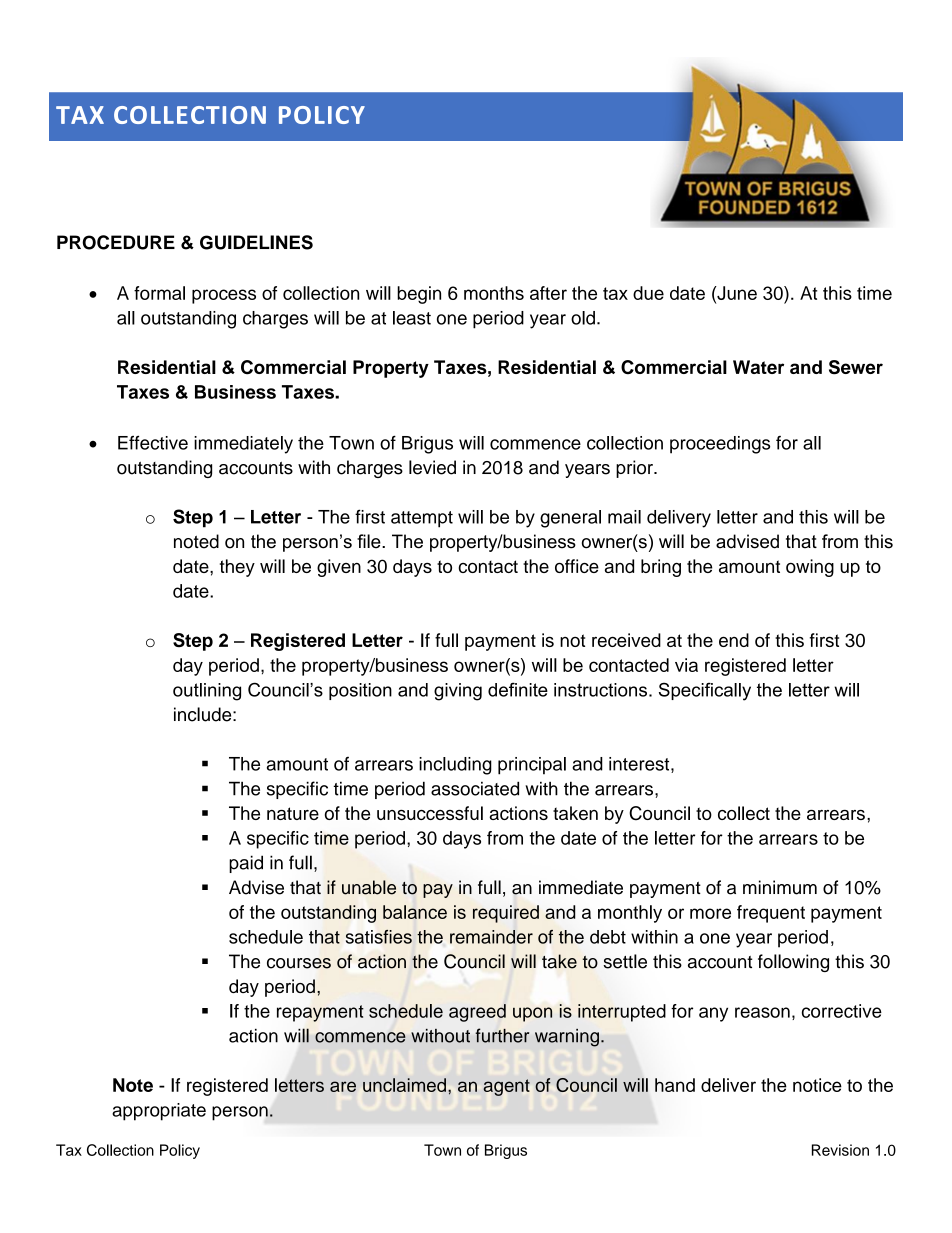 The image size is (952, 1233). Describe the element at coordinates (494, 293) in the screenshot. I see `months` at that location.
